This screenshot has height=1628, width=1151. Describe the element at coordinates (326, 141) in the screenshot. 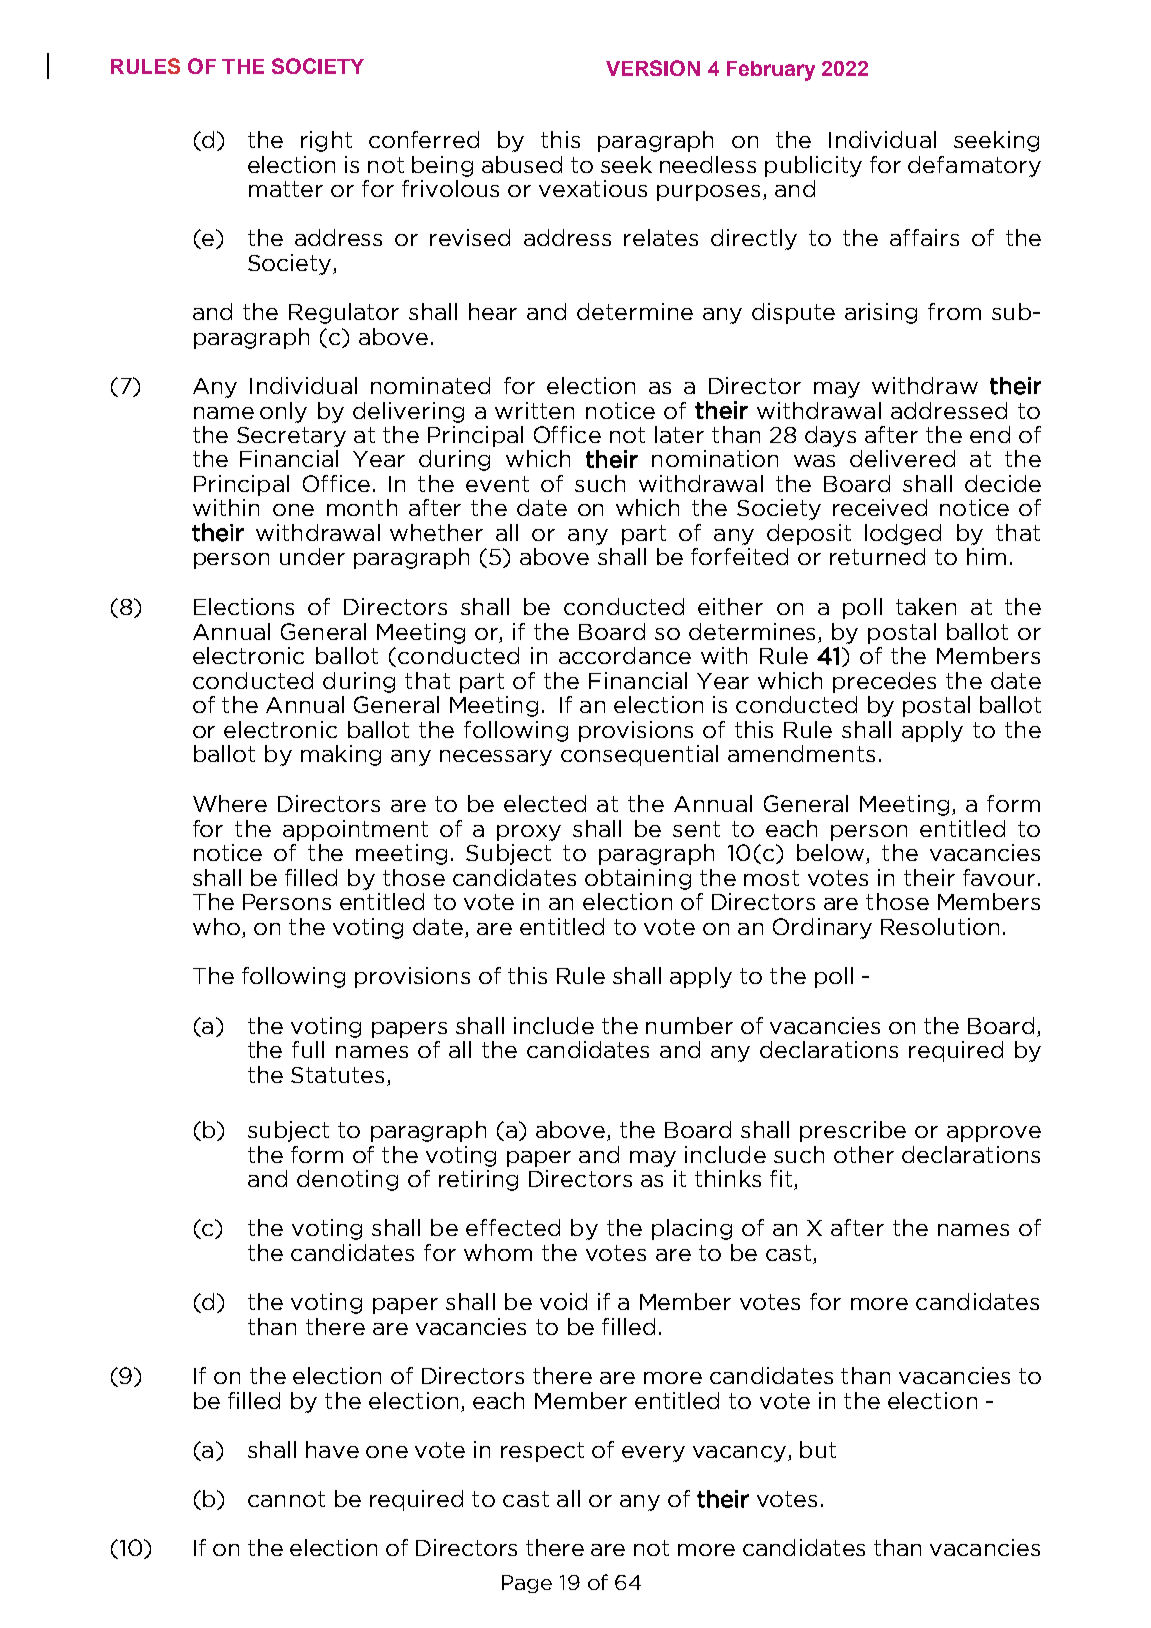

I see `right` at that location.
